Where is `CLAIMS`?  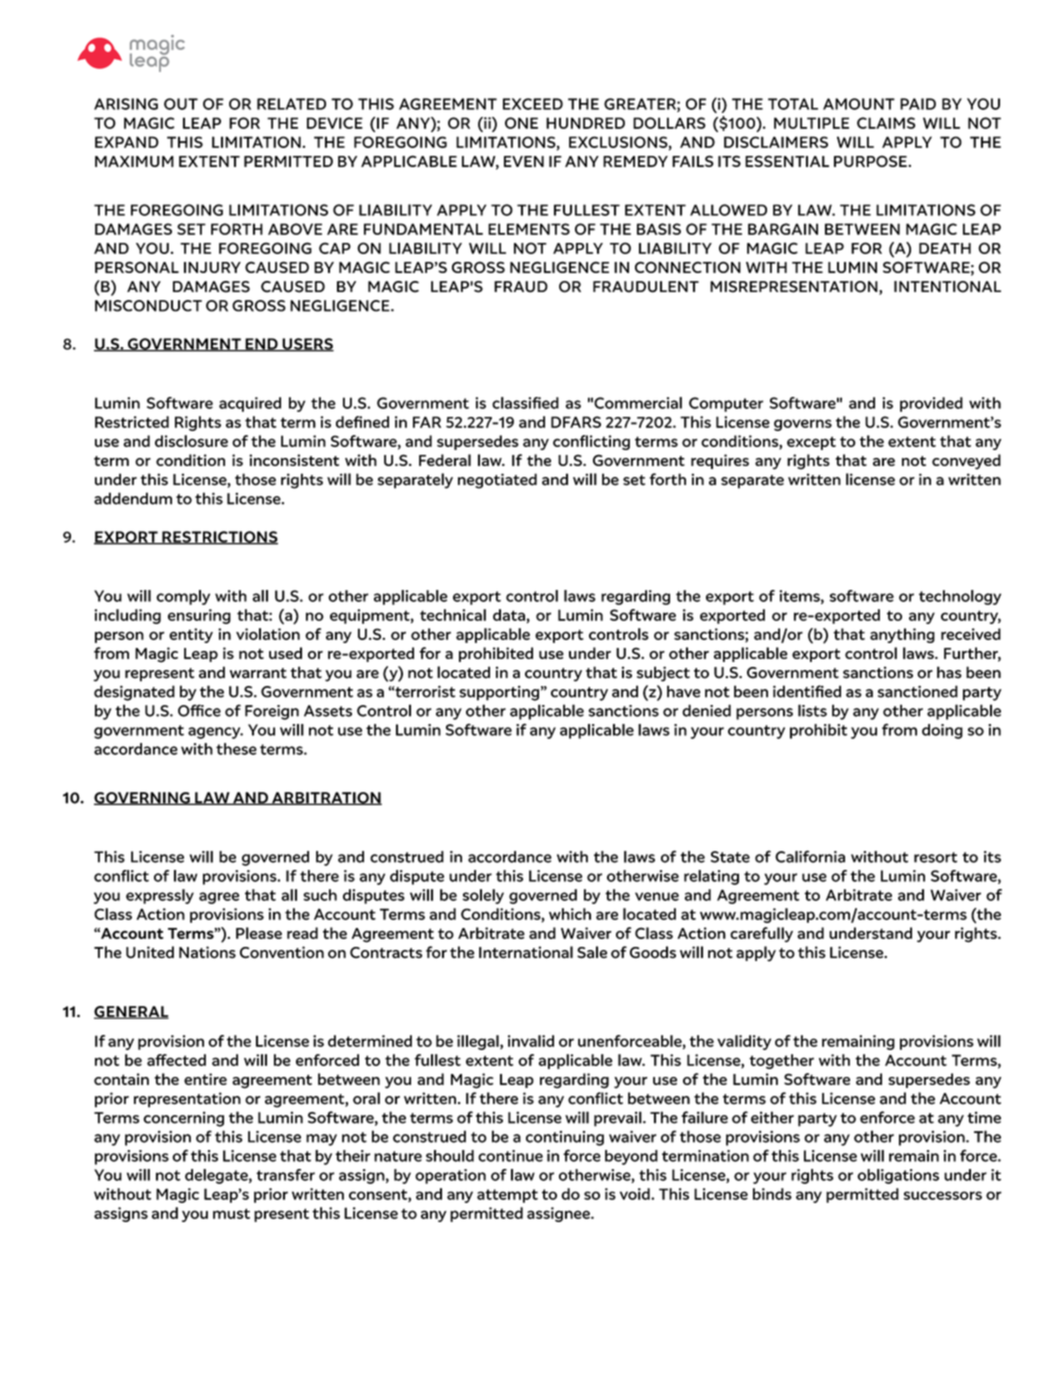
CLAIMS is located at coordinates (886, 123).
